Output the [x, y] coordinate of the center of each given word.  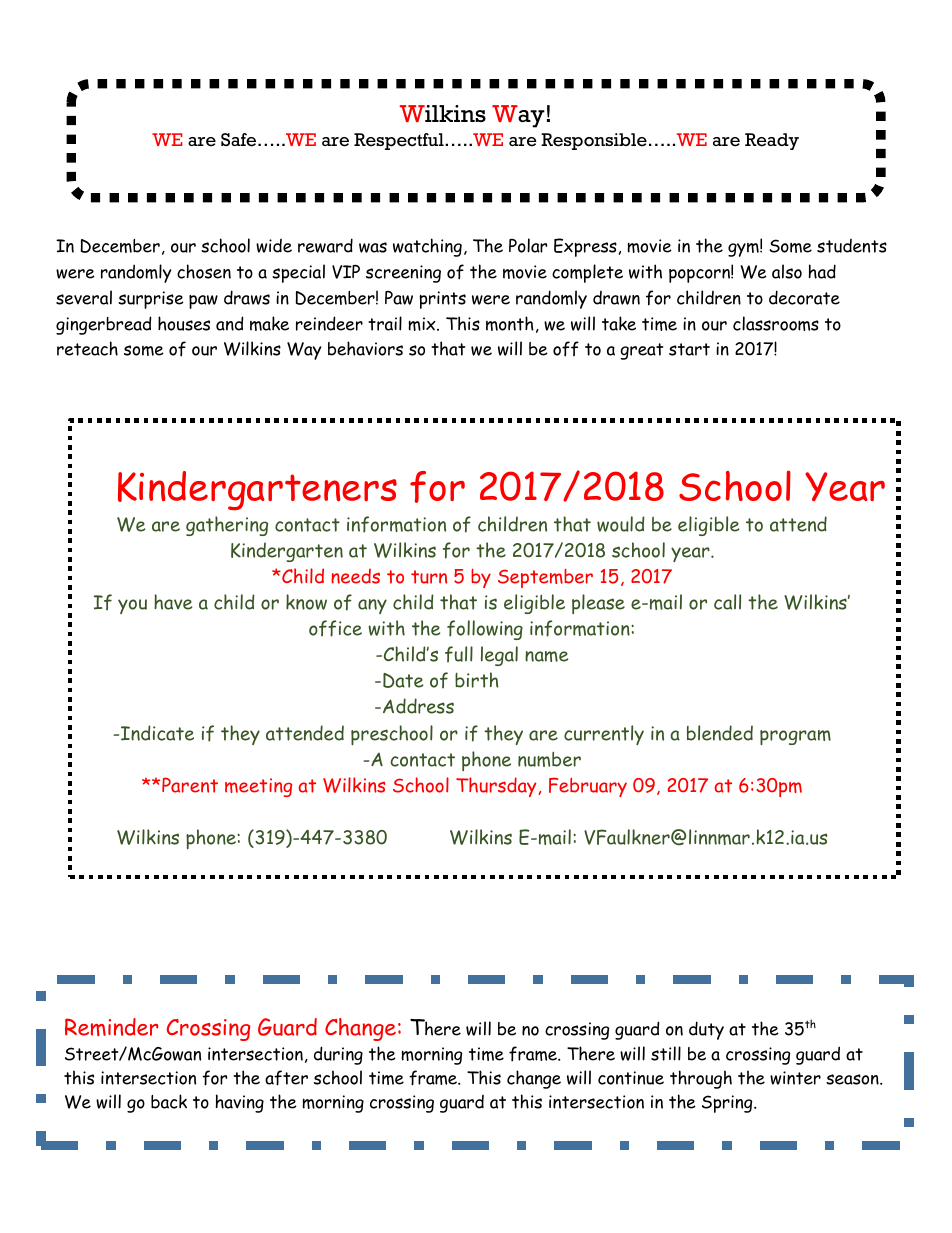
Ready [772, 141]
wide [274, 246]
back [169, 1101]
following [485, 630]
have [173, 602]
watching [427, 247]
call [727, 602]
